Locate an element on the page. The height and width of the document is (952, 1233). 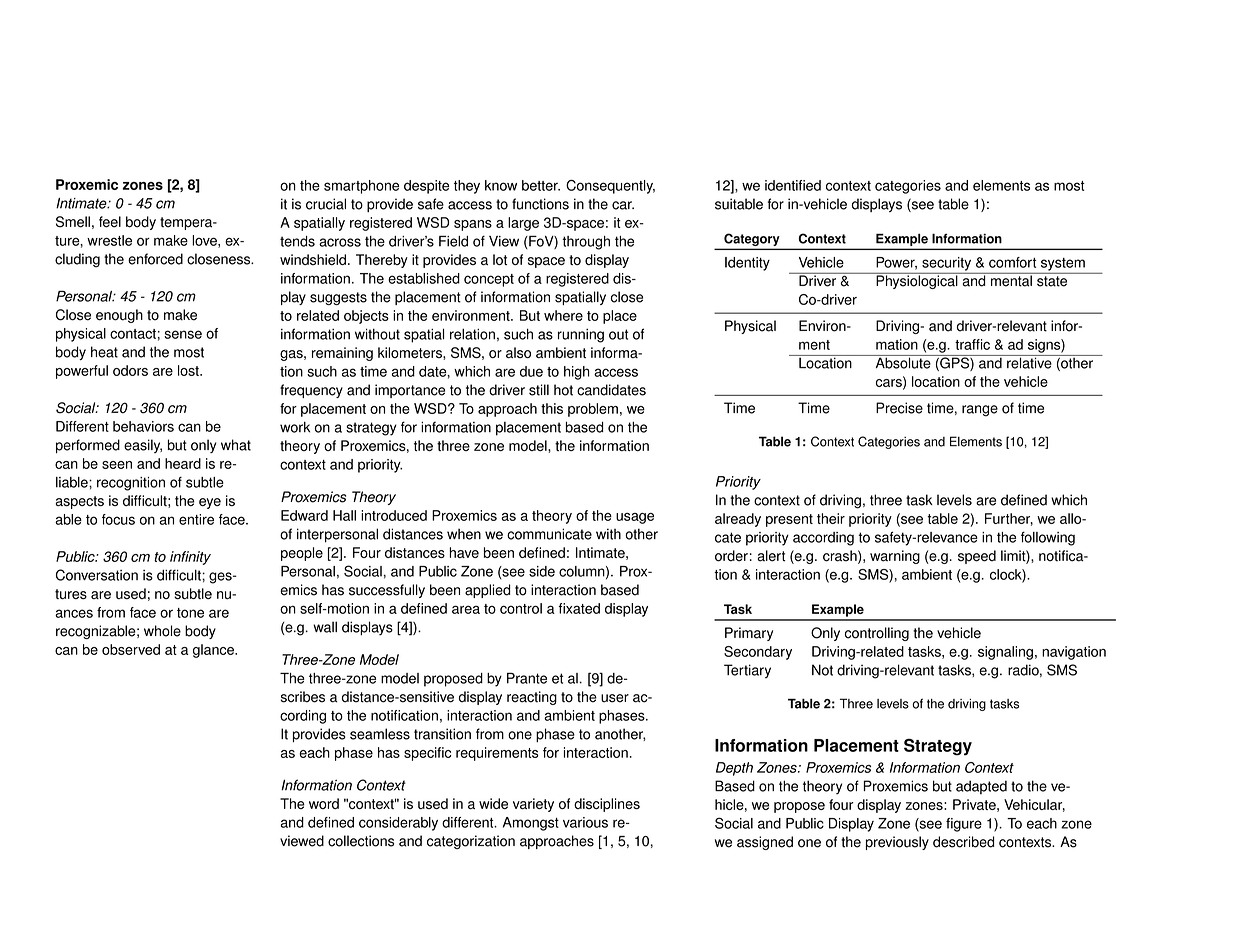
word is located at coordinates (324, 803).
